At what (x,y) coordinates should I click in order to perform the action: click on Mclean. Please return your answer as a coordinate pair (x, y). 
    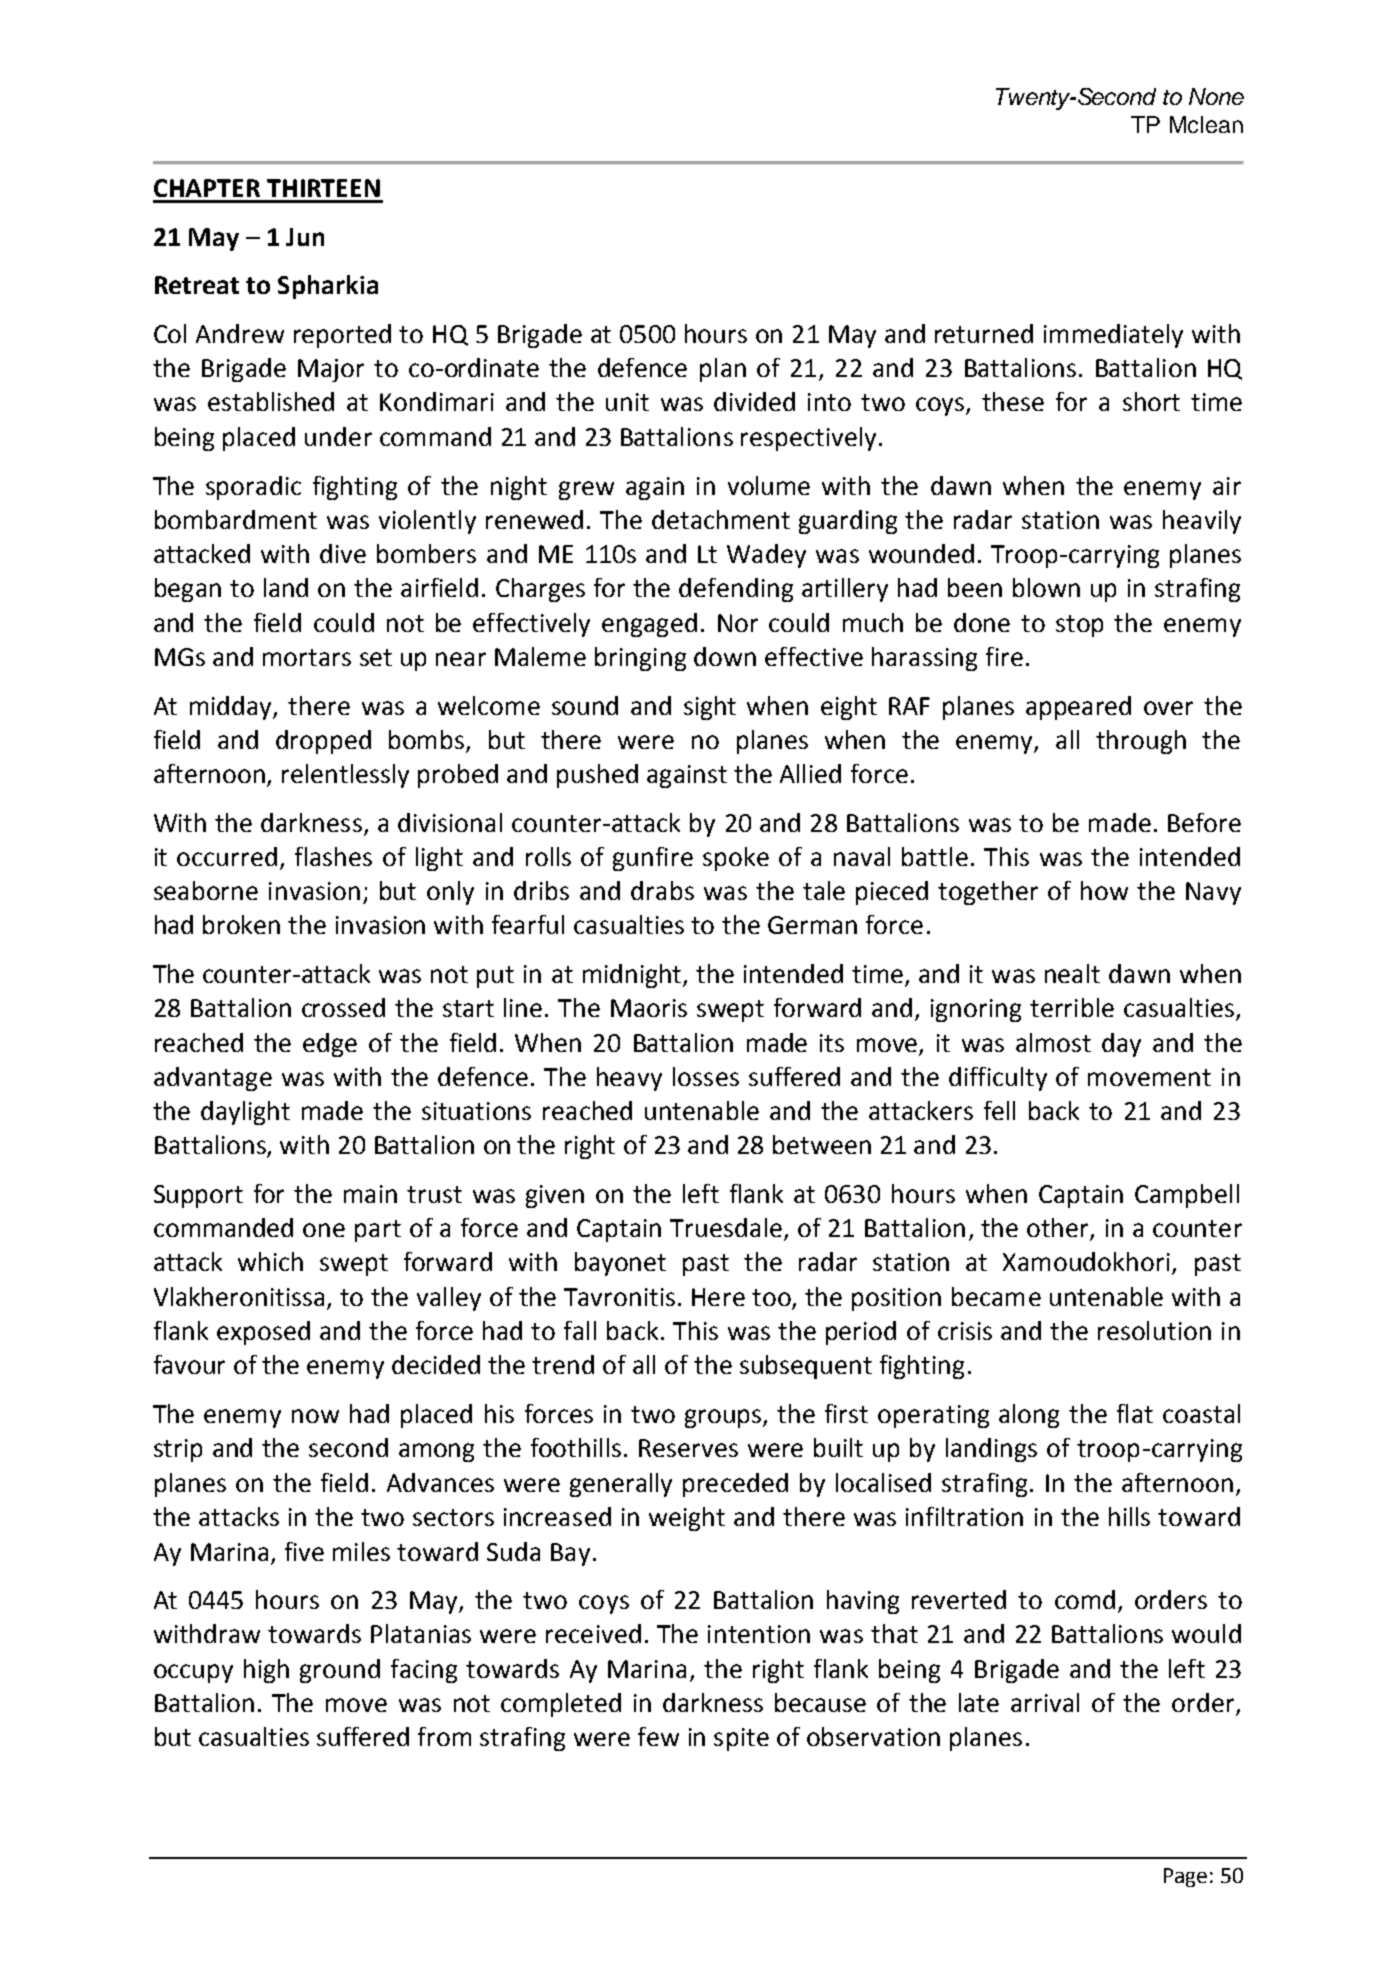
    Looking at the image, I should click on (1206, 124).
